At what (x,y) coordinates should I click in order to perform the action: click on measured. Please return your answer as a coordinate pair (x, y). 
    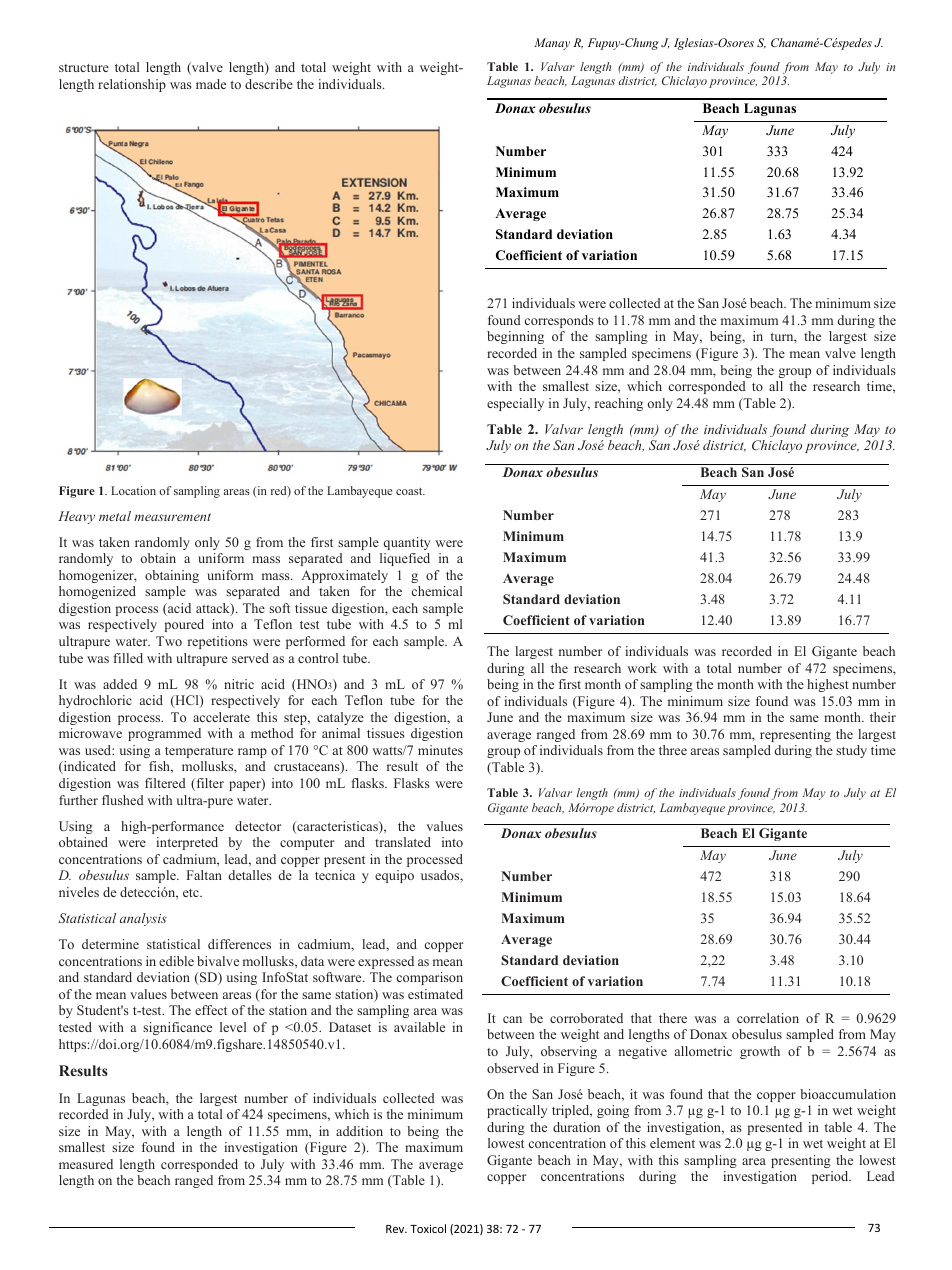
    Looking at the image, I should click on (86, 1164).
